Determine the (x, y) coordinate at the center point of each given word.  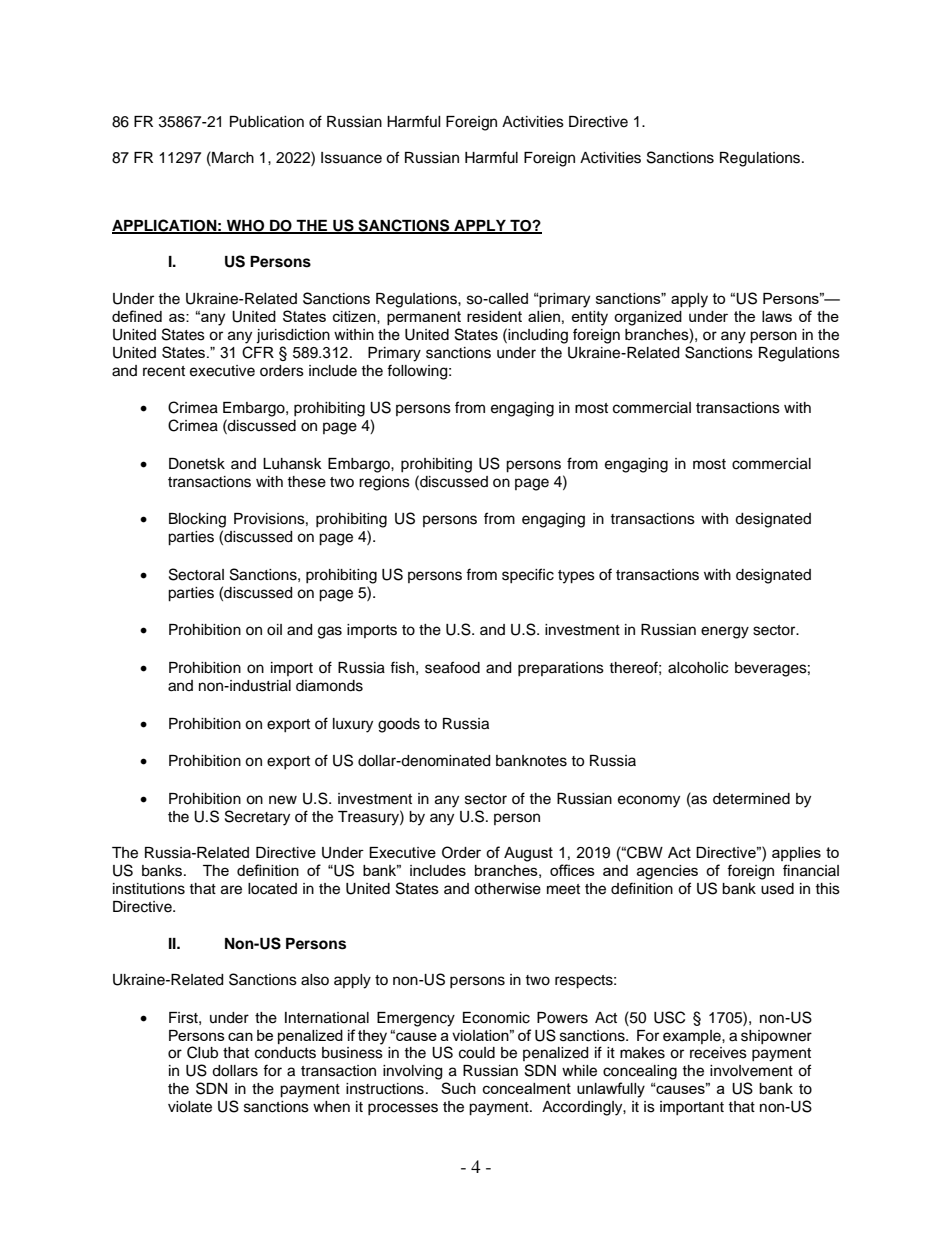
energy (725, 632)
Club (202, 1052)
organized (648, 318)
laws (777, 316)
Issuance (351, 158)
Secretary (257, 818)
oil (274, 630)
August (528, 854)
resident (494, 316)
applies (796, 854)
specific (528, 575)
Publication (267, 122)
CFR (258, 352)
